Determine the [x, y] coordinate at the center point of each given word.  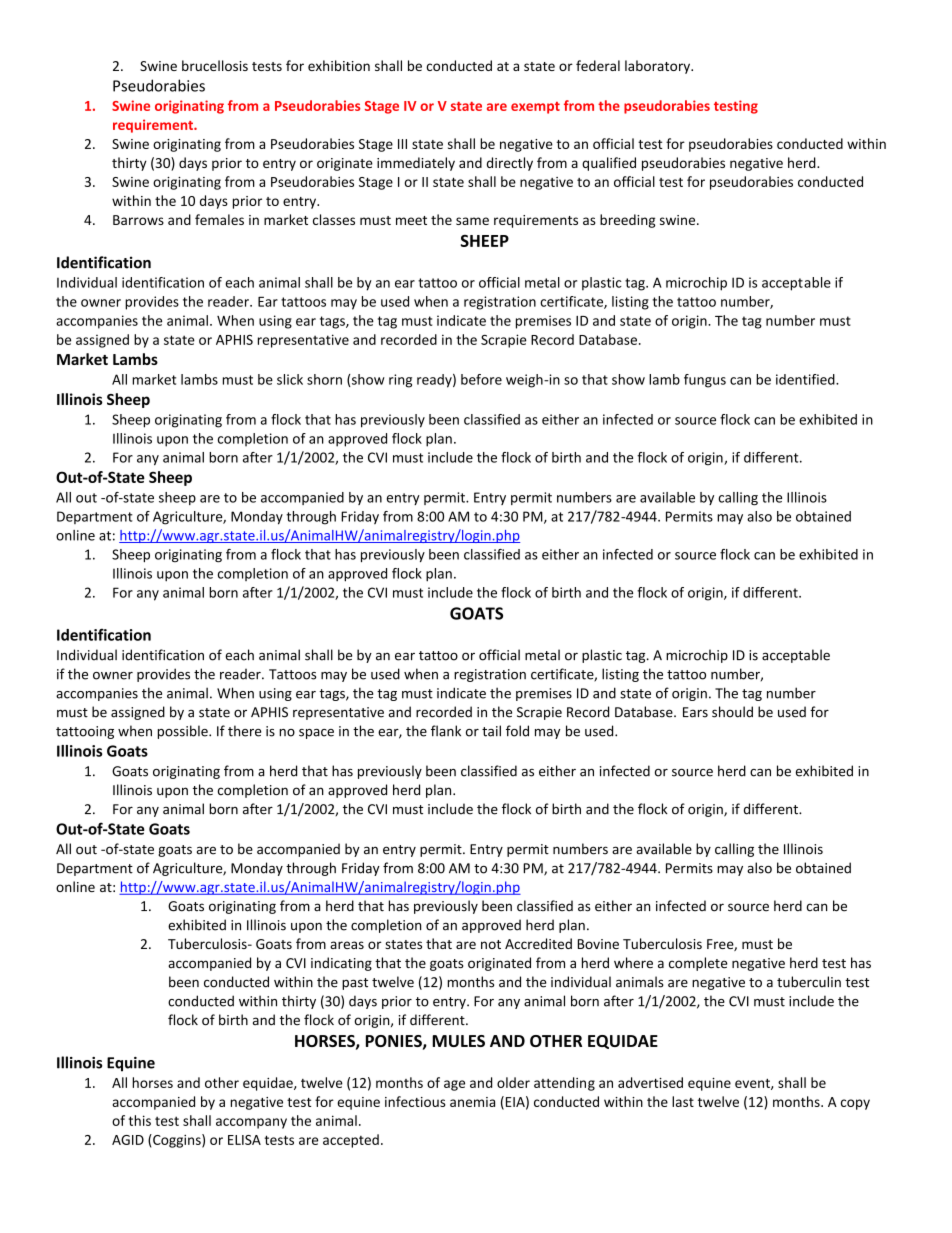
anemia [472, 1102]
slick [290, 379]
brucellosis [215, 65]
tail [491, 731]
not [491, 944]
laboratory [658, 67]
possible [184, 732]
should [732, 712]
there [244, 731]
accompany [251, 1123]
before [481, 379]
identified [806, 379]
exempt [535, 108]
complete [698, 964]
